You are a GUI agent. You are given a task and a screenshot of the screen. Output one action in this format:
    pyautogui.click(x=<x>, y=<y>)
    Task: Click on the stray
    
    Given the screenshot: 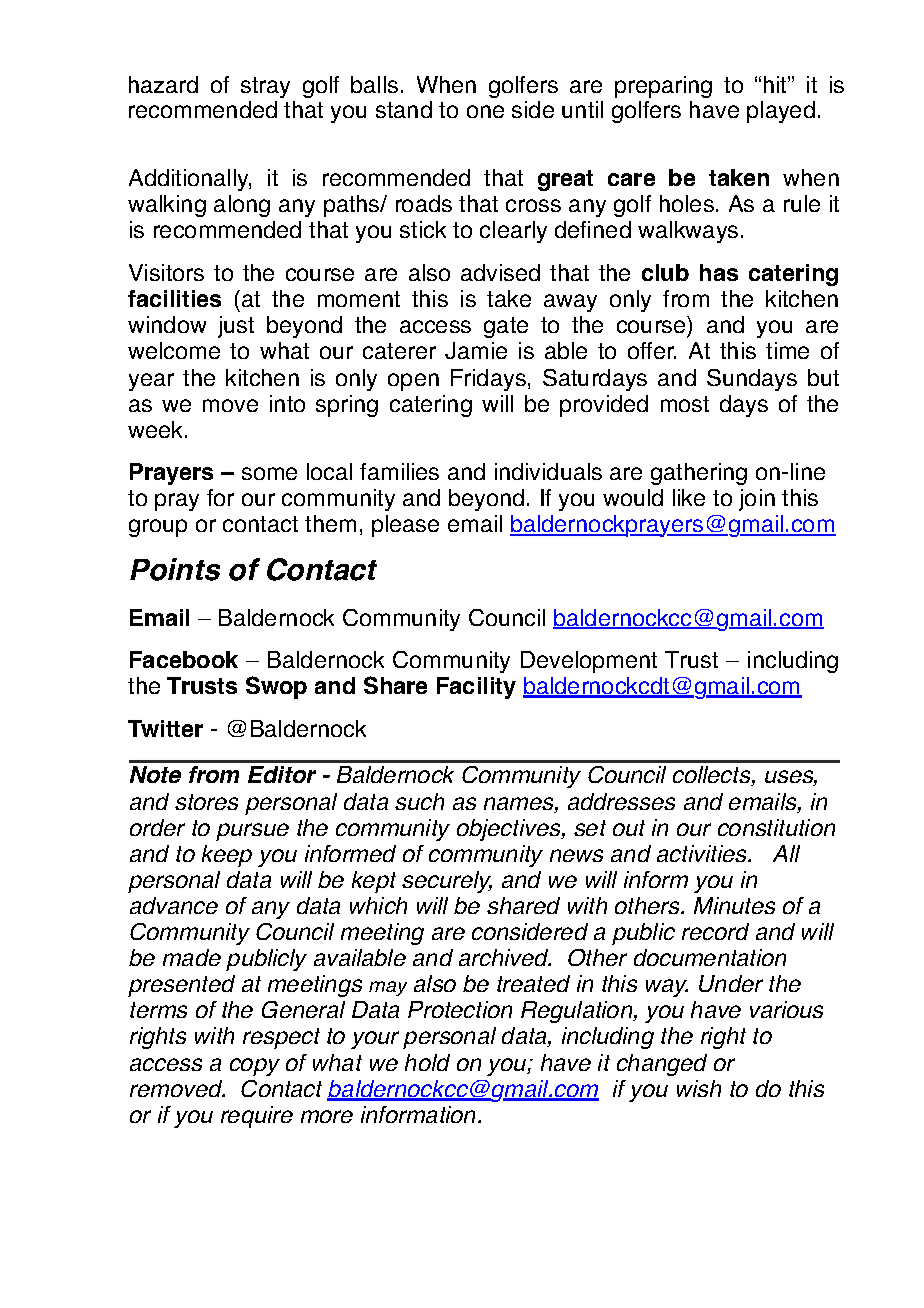 What is the action you would take?
    pyautogui.click(x=265, y=87)
